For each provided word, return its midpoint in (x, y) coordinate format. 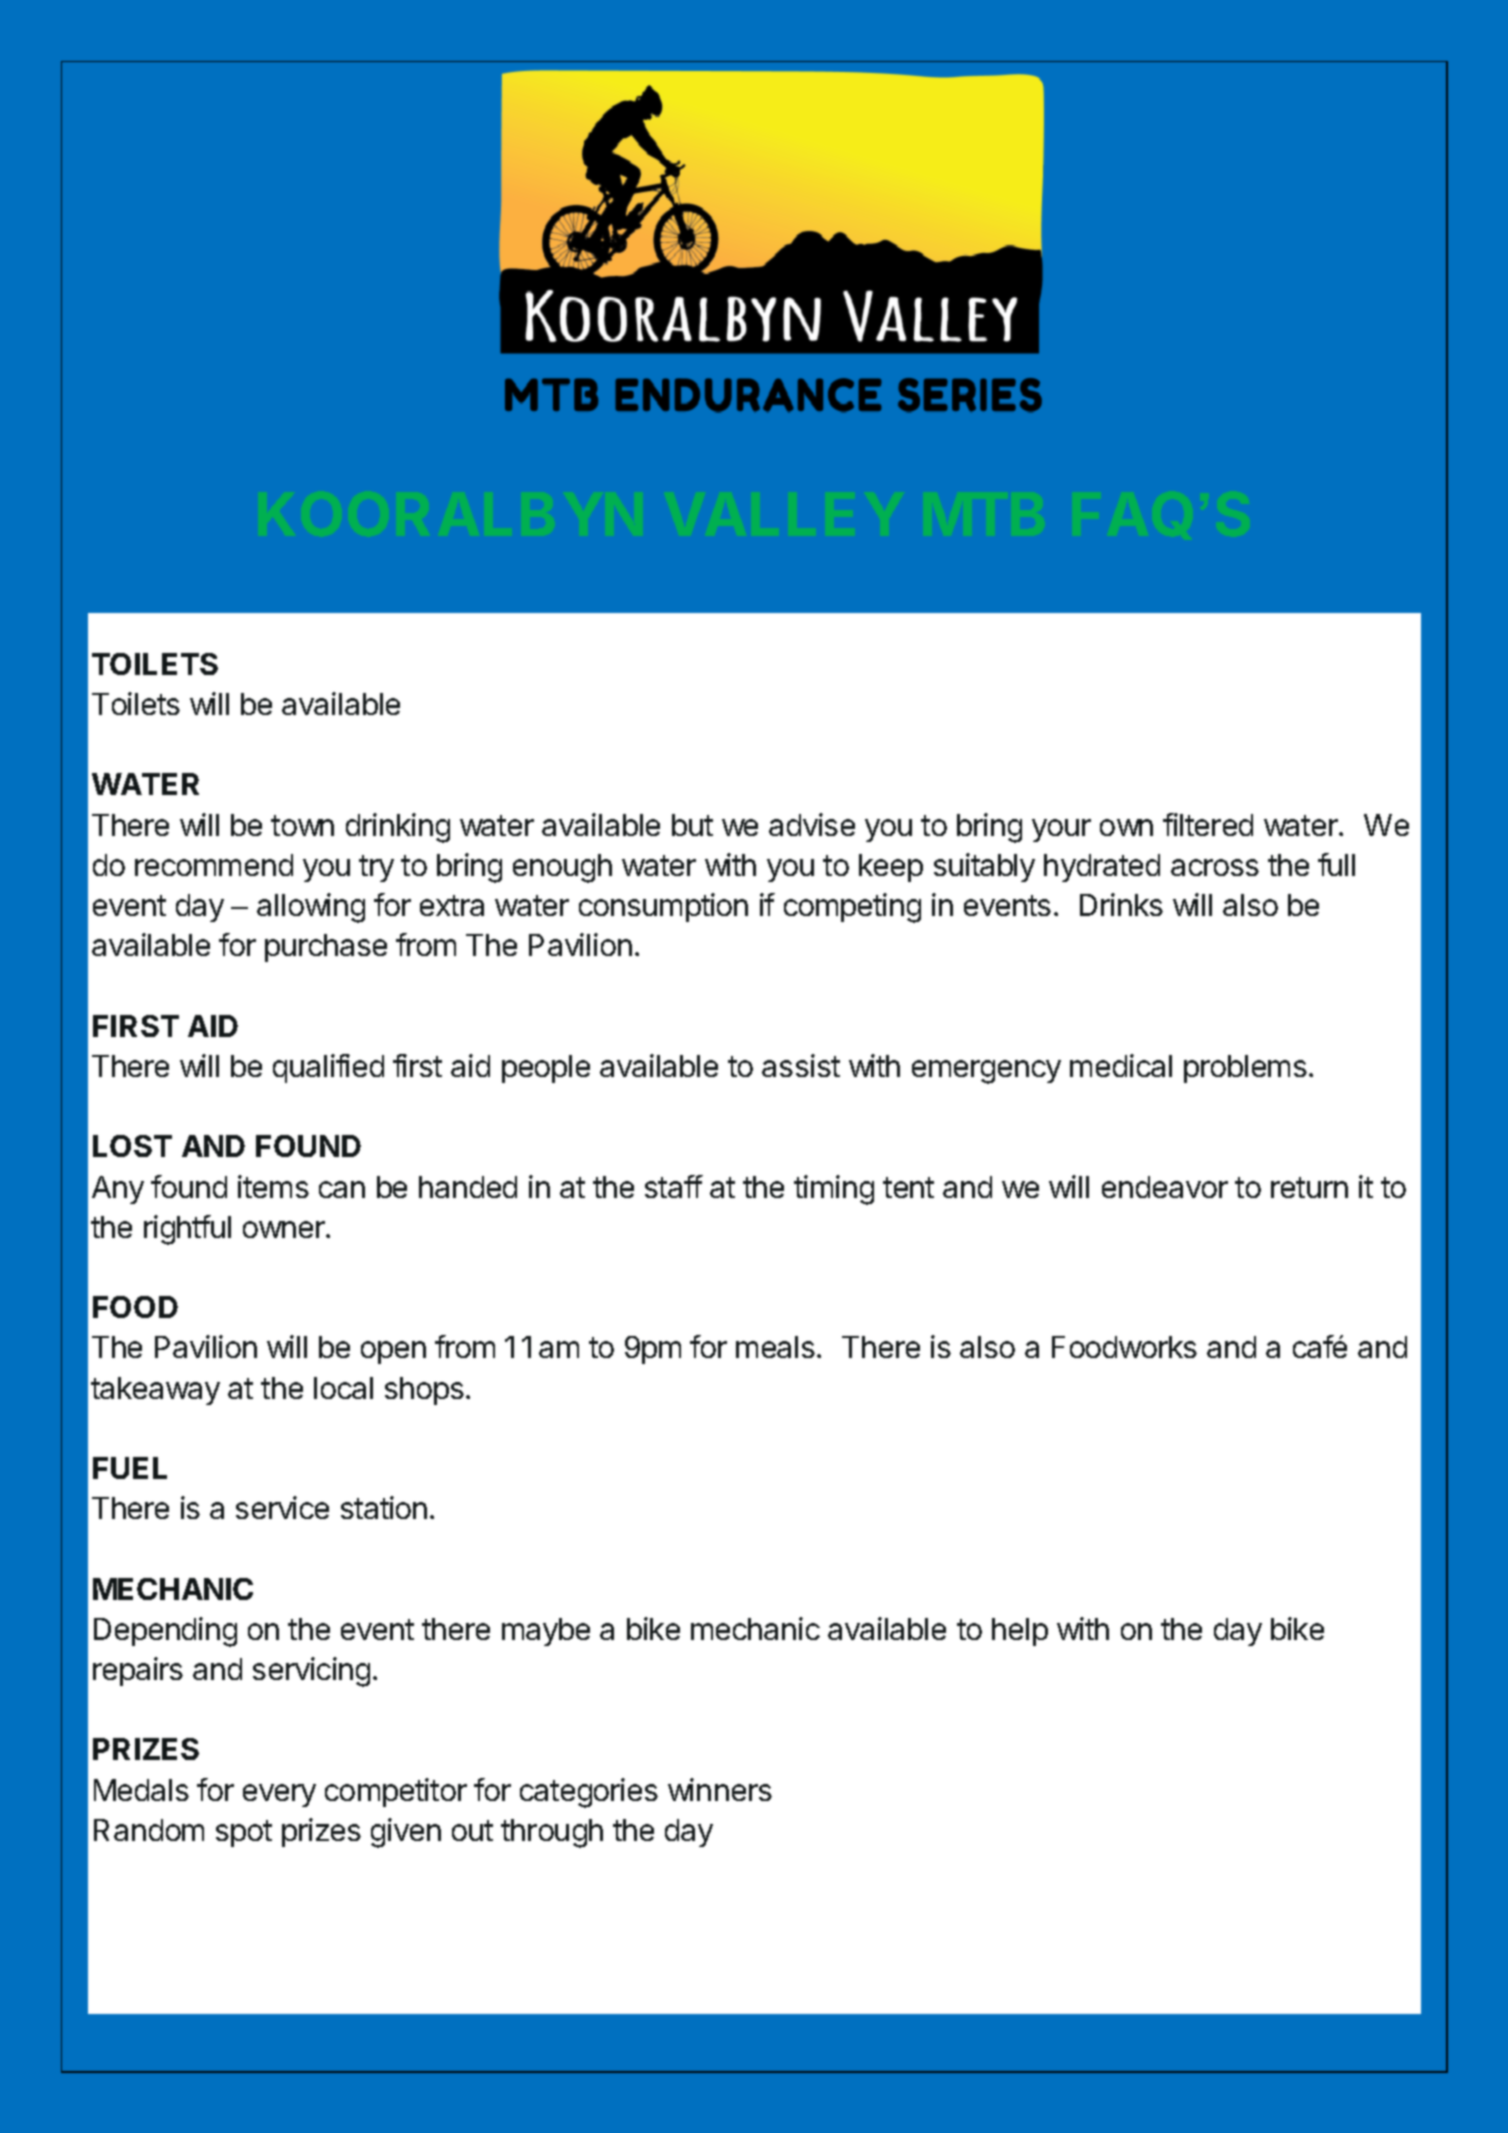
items (273, 1186)
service (282, 1507)
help (1020, 1632)
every (279, 1795)
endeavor (1165, 1187)
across (1215, 867)
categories (589, 1793)
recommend (214, 865)
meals (775, 1347)
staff (674, 1186)
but (692, 825)
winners (720, 1789)
